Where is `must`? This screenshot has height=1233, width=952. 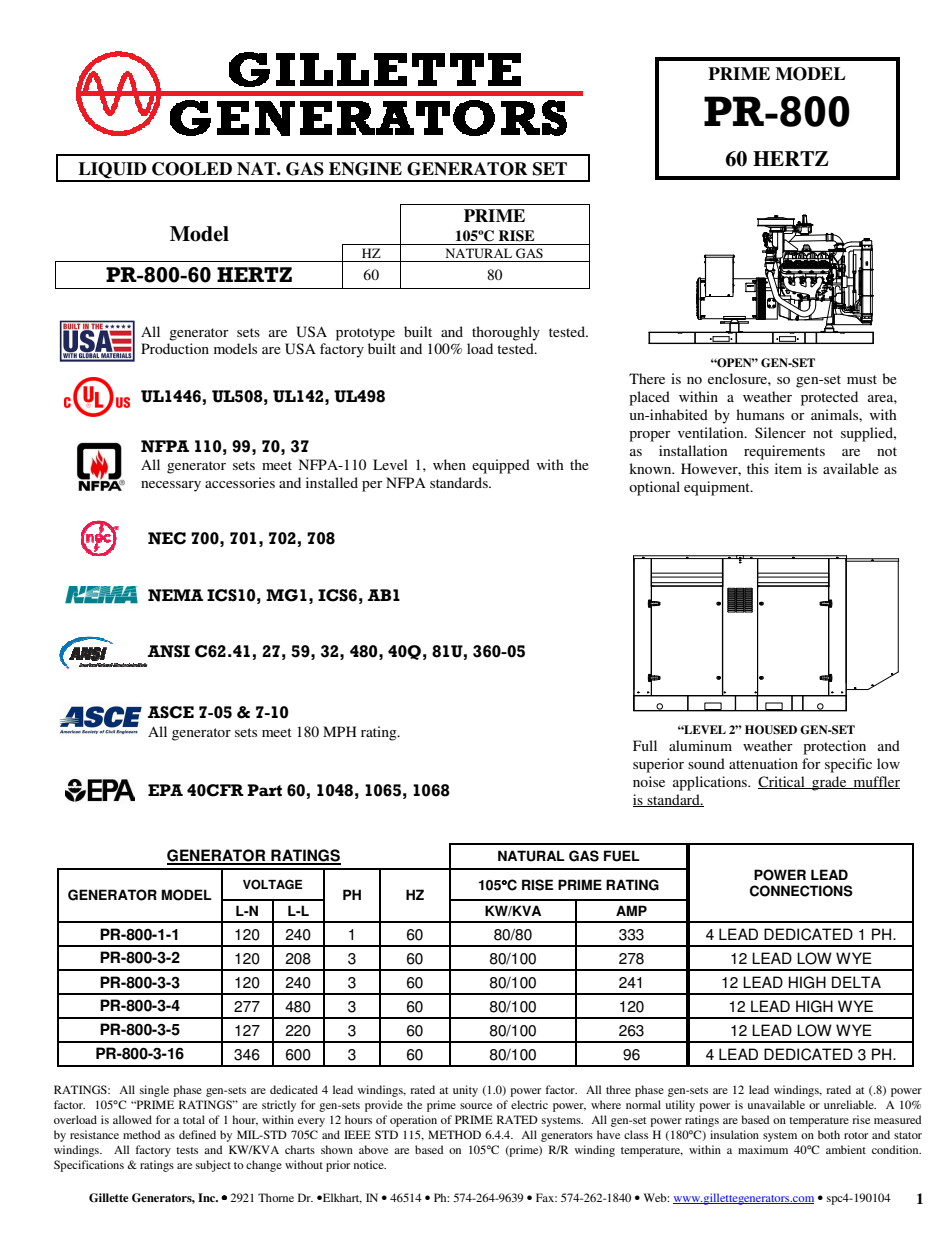 must is located at coordinates (862, 379).
